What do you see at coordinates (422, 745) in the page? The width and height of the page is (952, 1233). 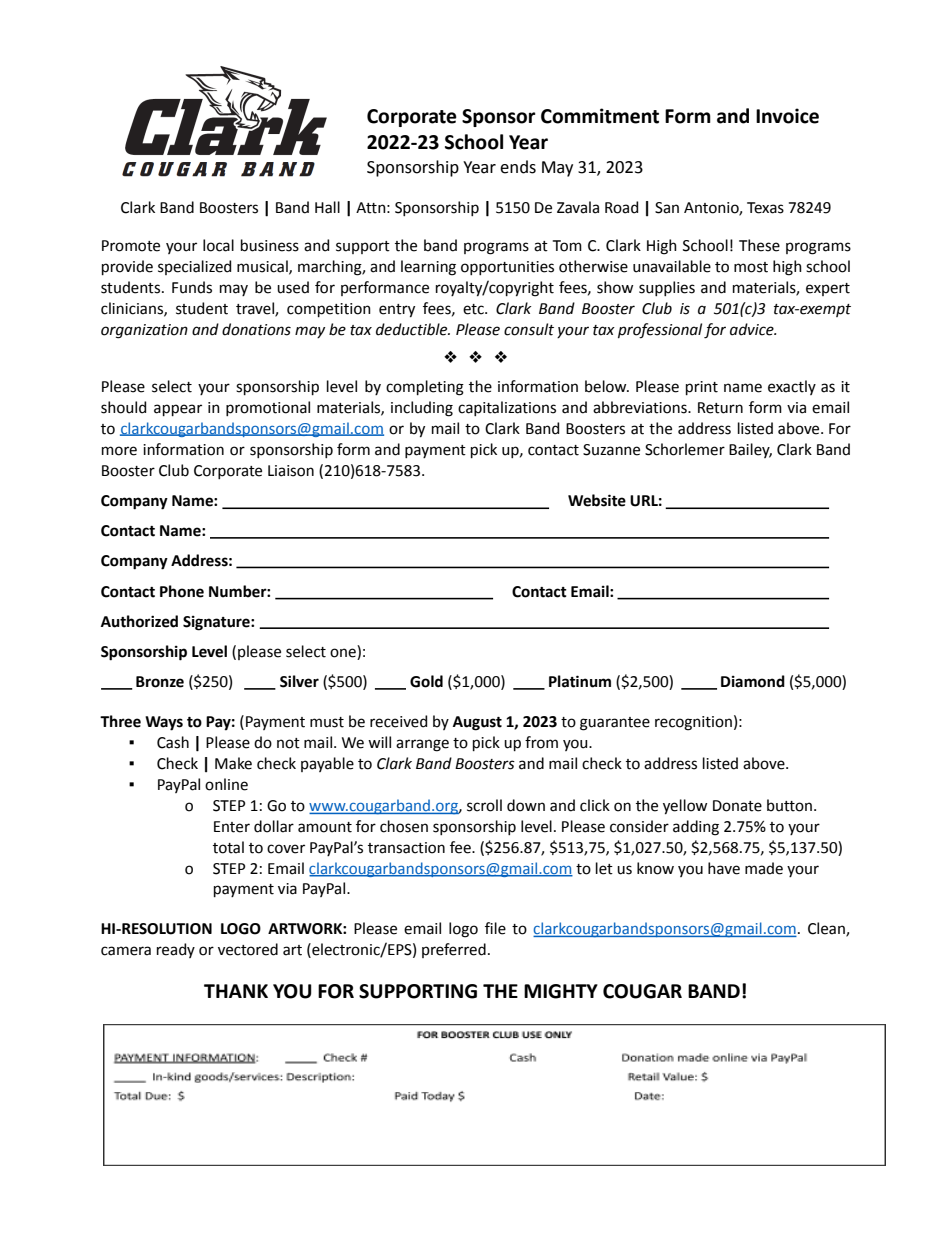 I see `arrange` at bounding box center [422, 745].
